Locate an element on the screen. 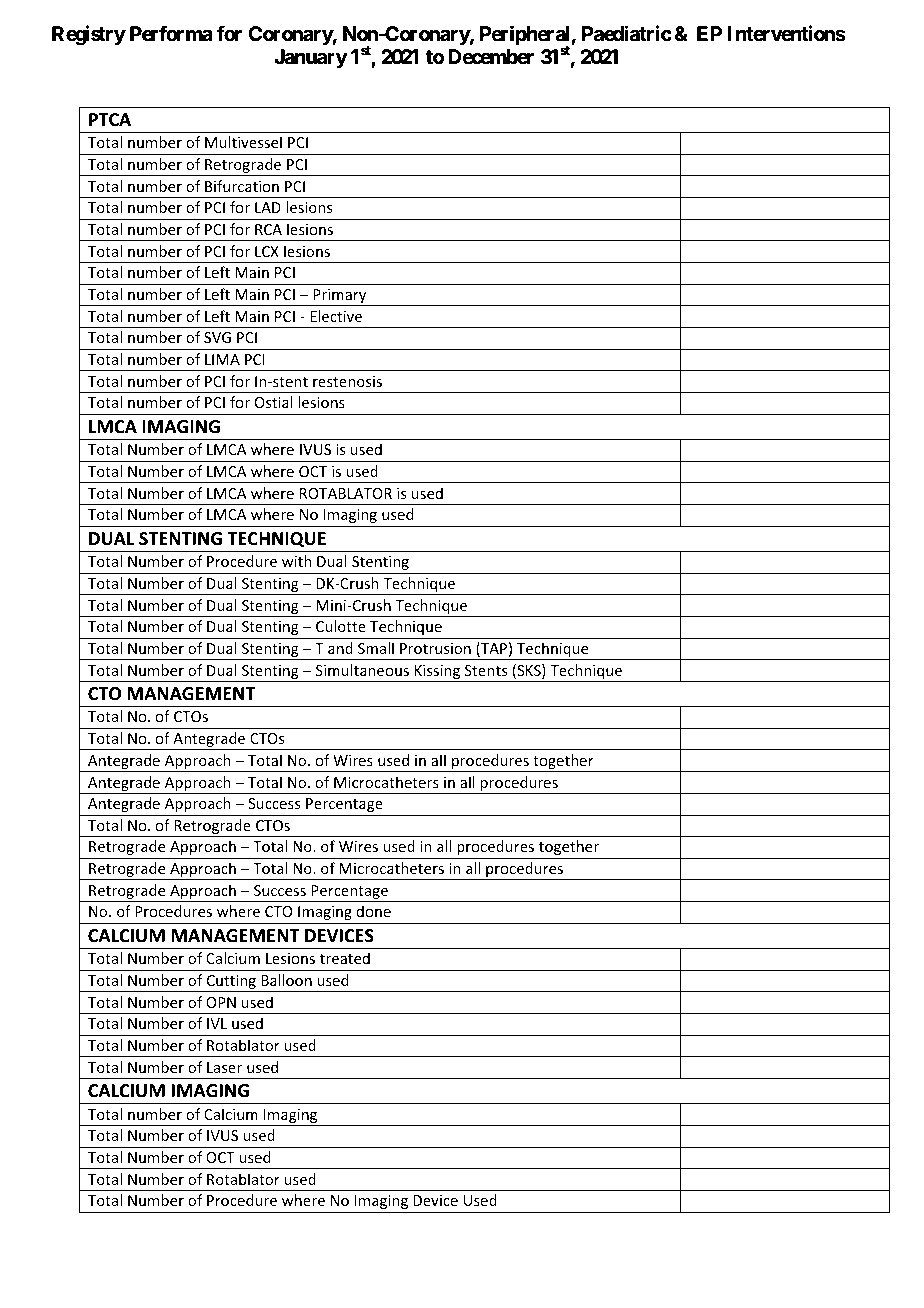 The height and width of the screenshot is (1308, 924). December is located at coordinates (491, 56).
